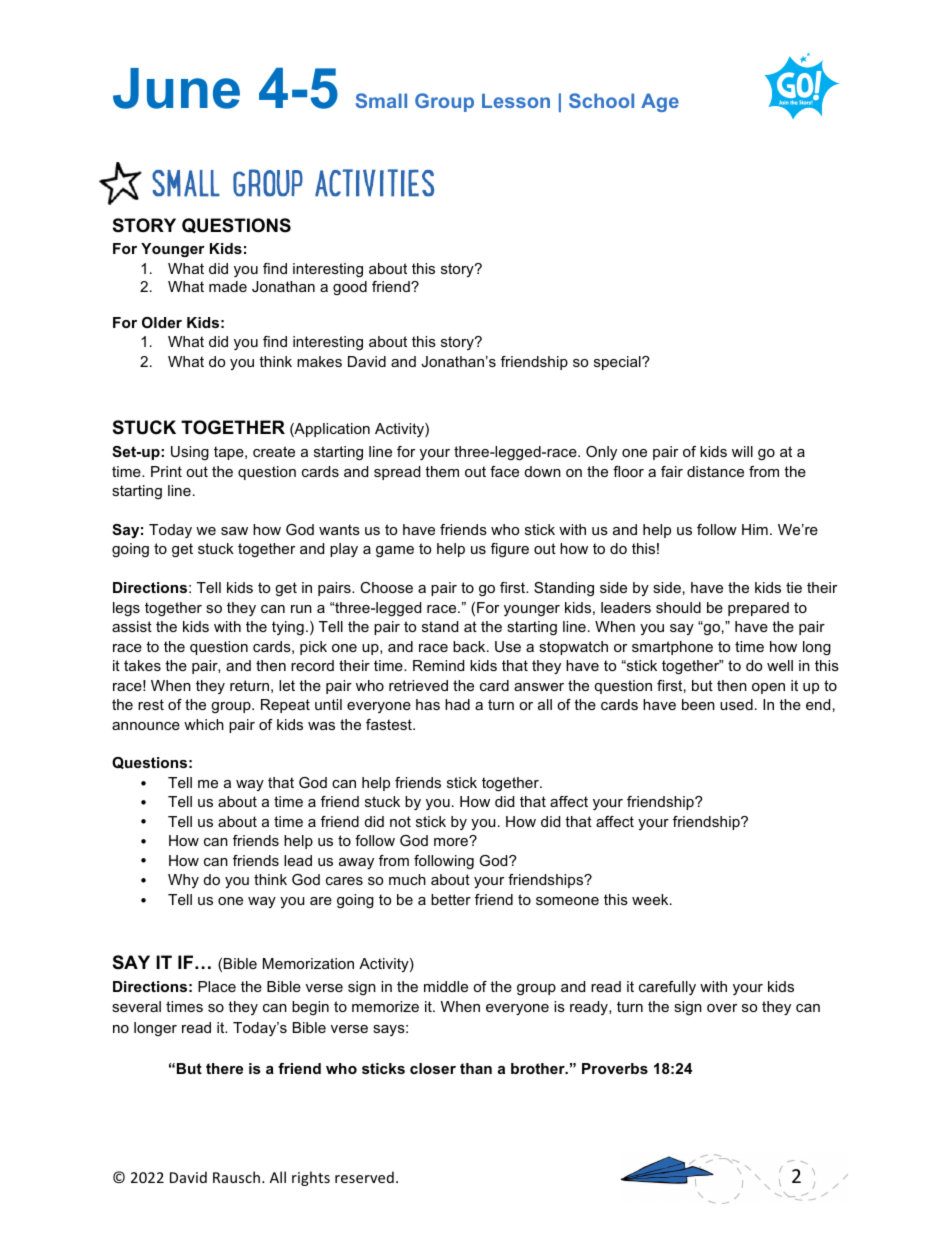 Image resolution: width=952 pixels, height=1233 pixels. Describe the element at coordinates (442, 471) in the document. I see `them` at that location.
